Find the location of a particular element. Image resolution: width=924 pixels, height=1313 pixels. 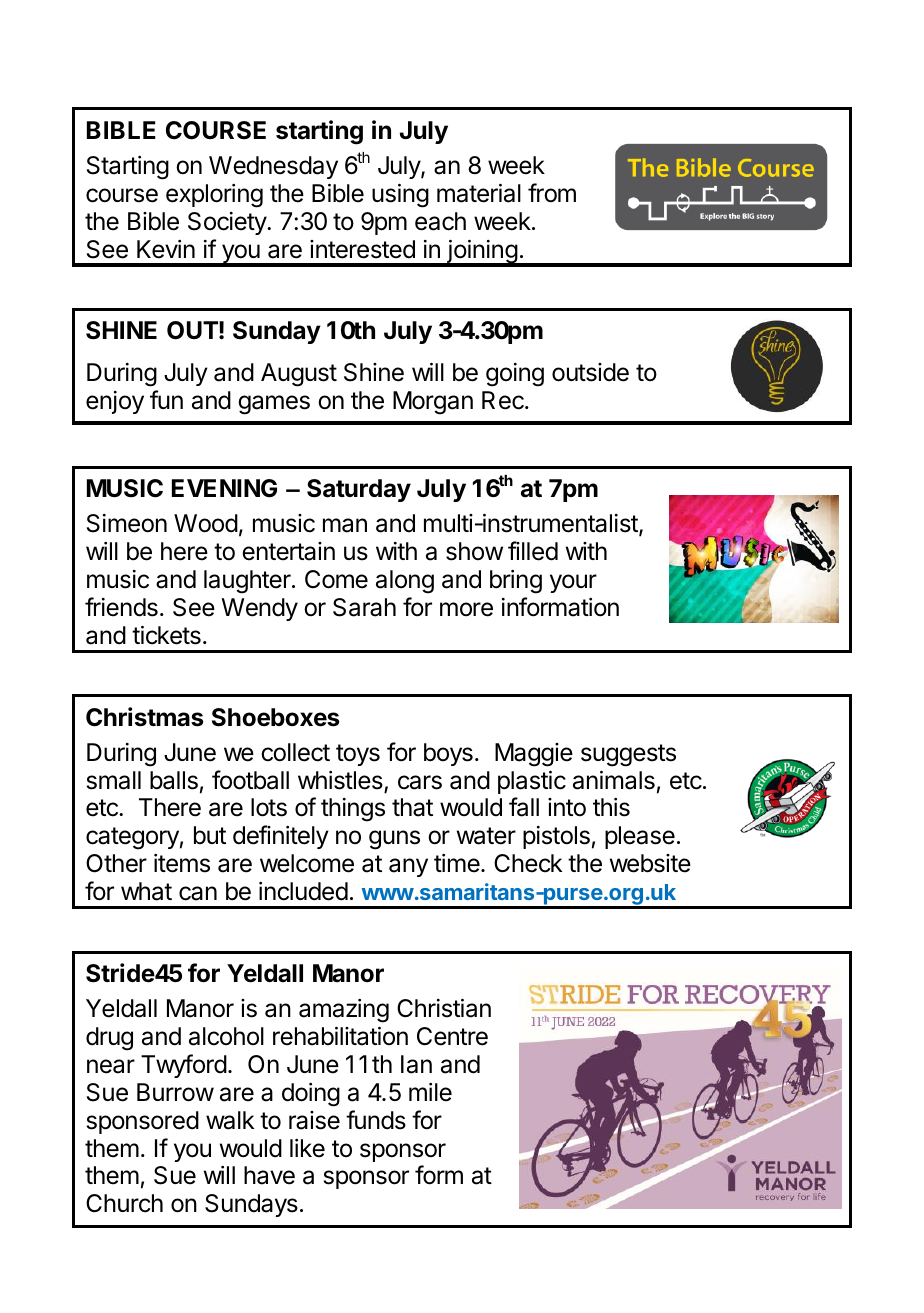

animals is located at coordinates (614, 780).
